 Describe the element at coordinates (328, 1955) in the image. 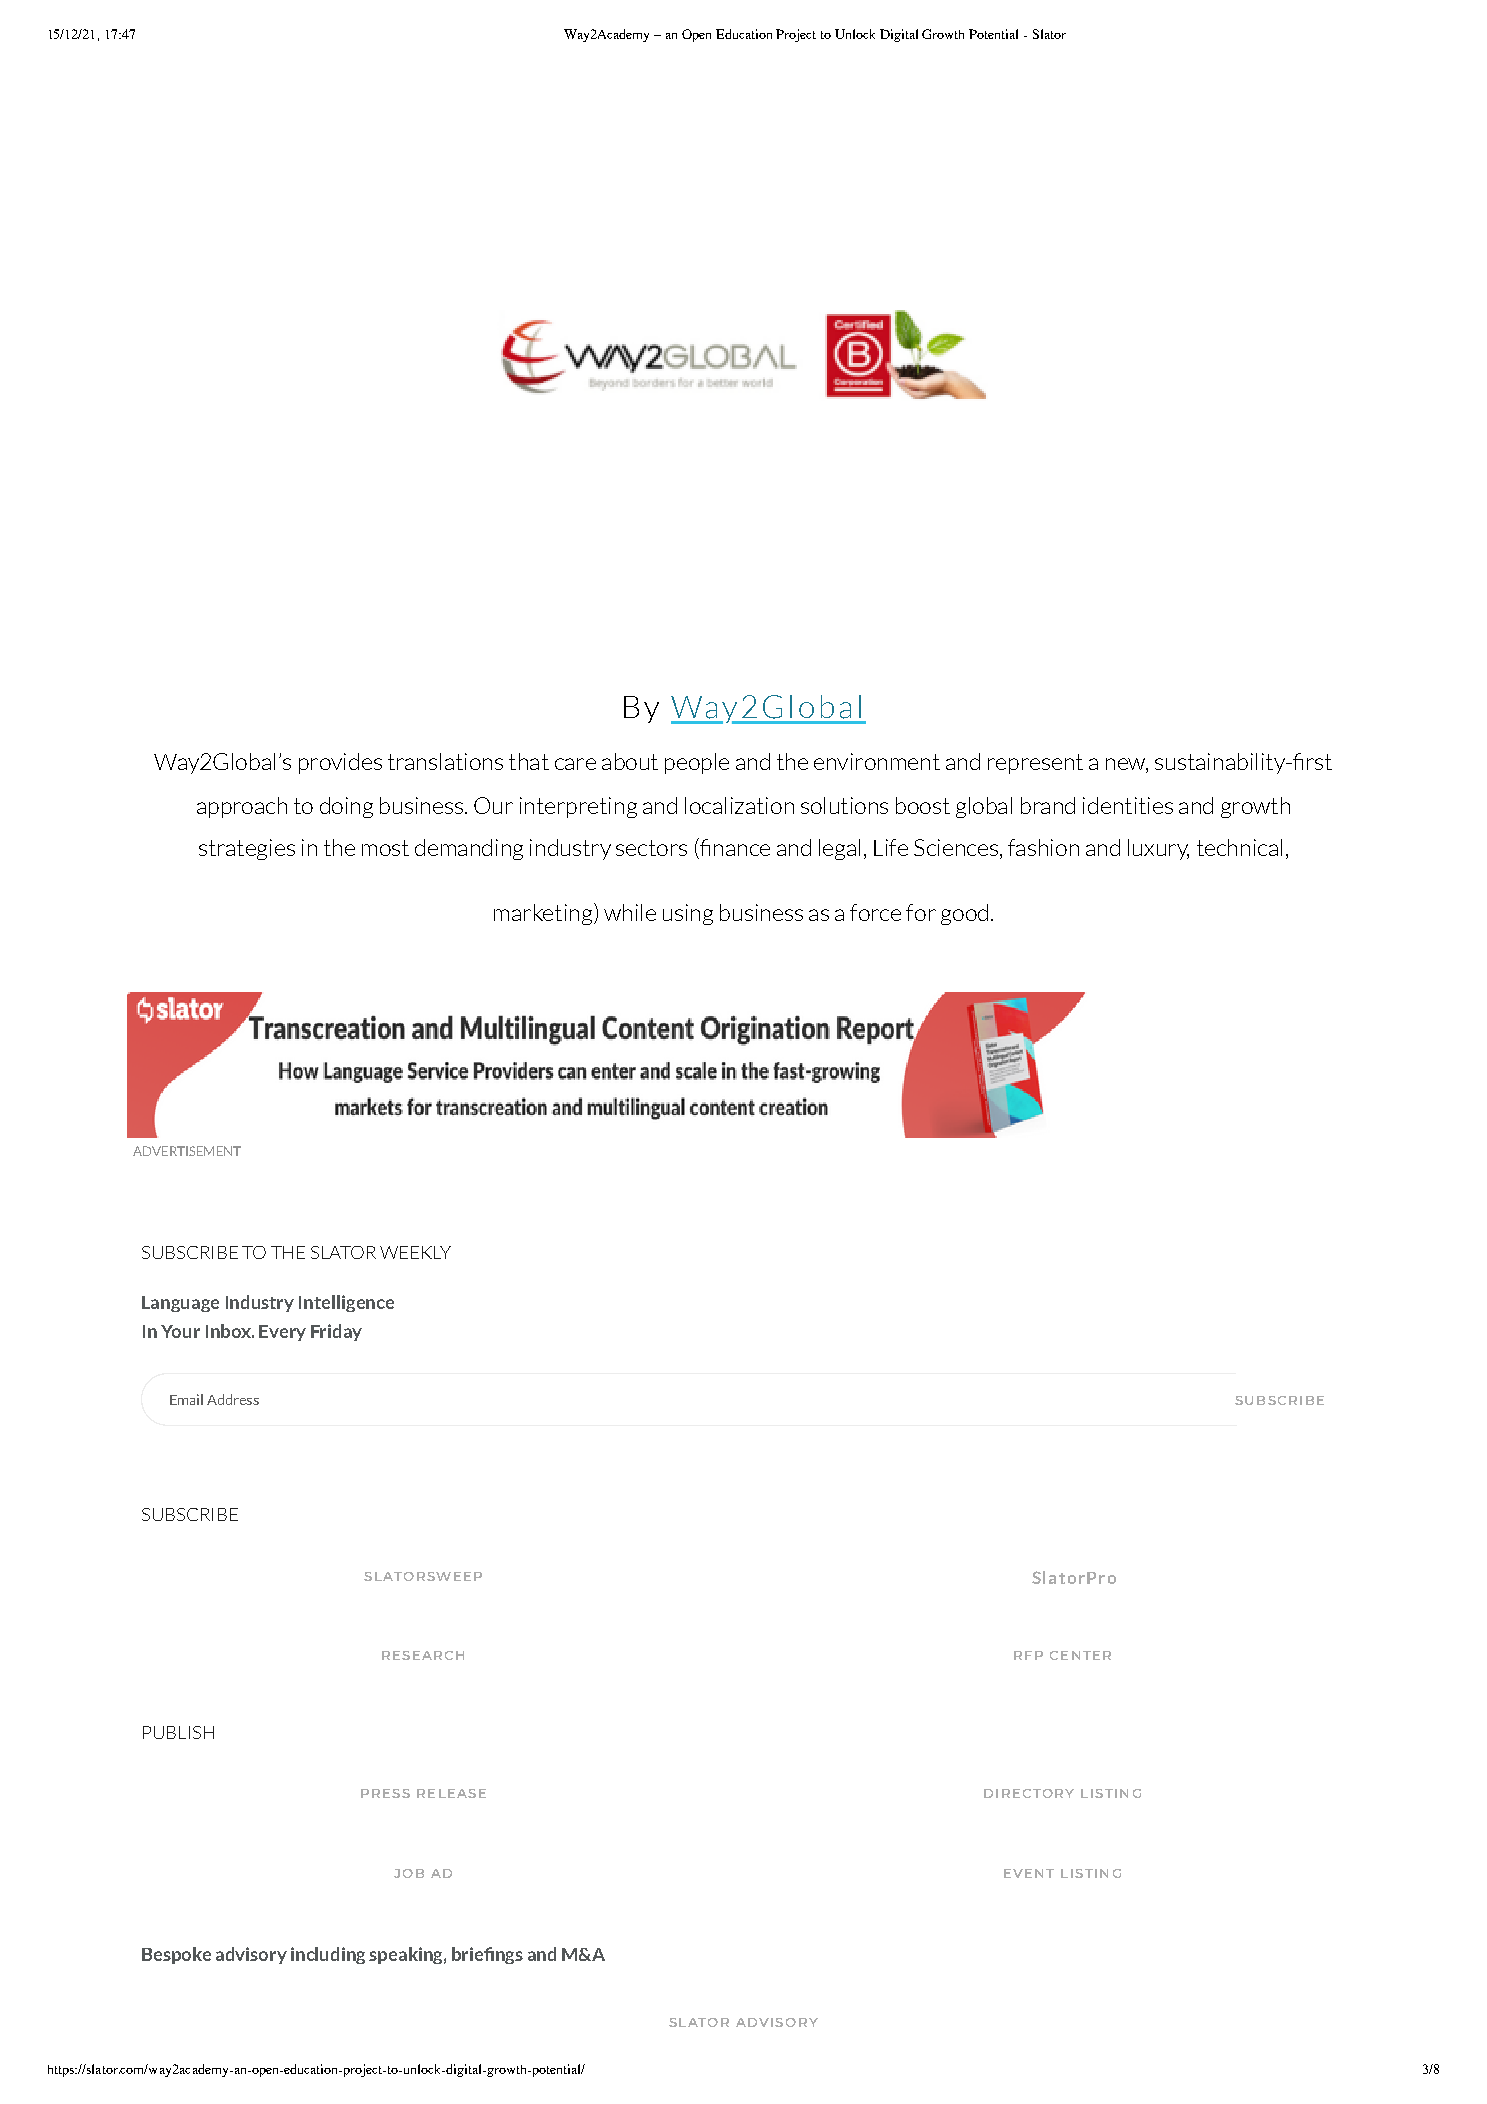

I see `including` at that location.
